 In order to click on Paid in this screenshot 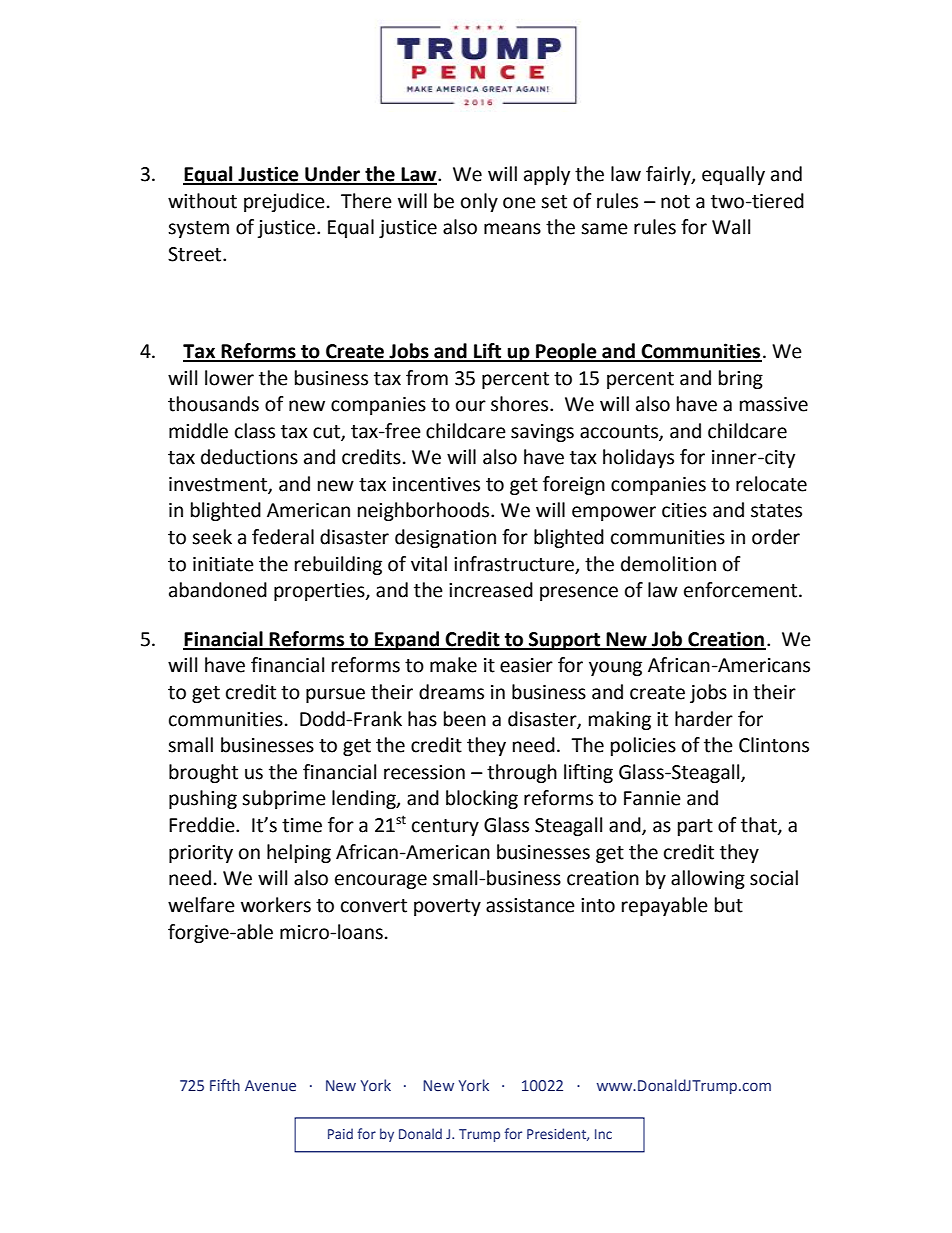, I will do `click(340, 1133)`.
